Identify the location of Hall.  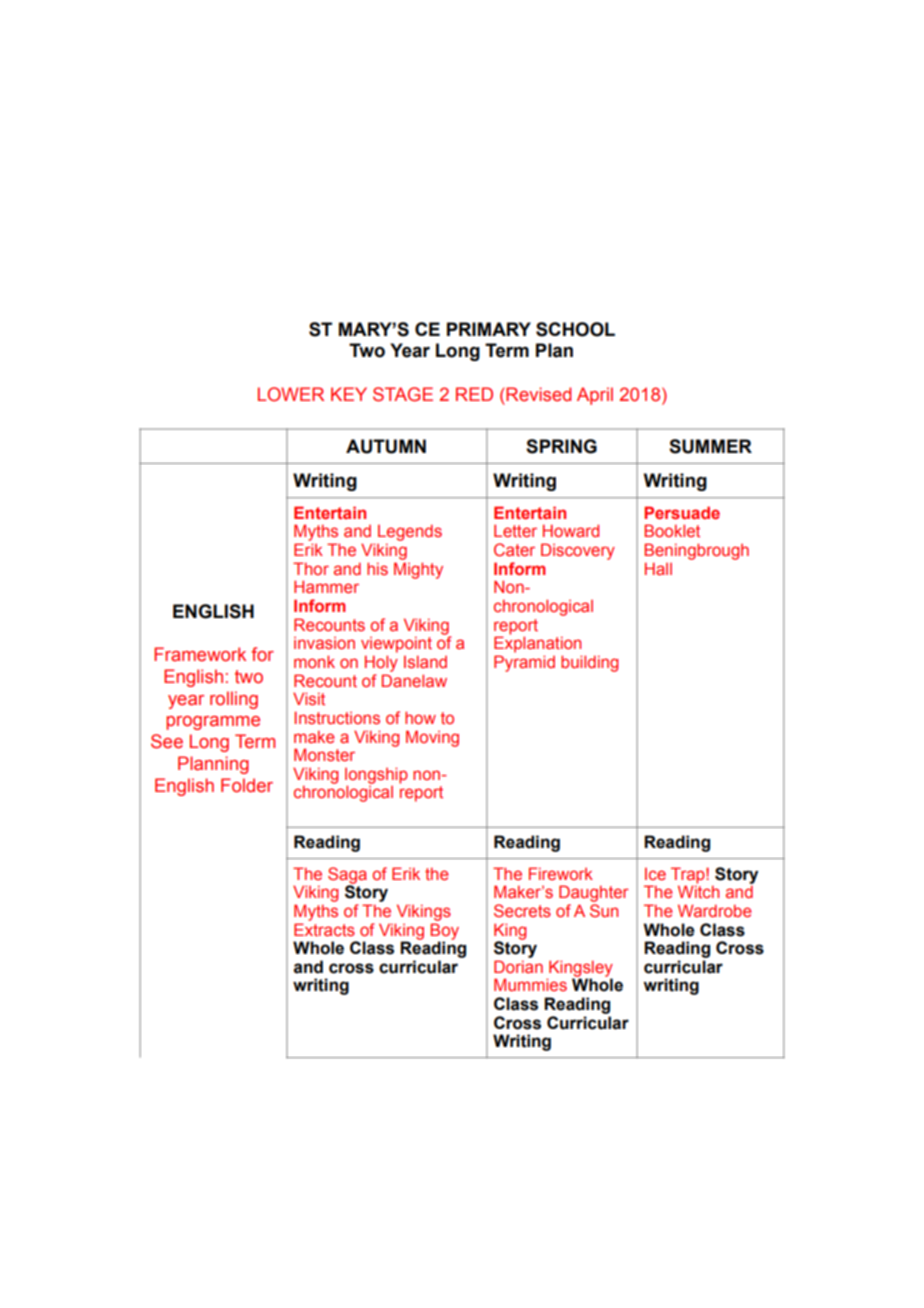
(658, 568).
